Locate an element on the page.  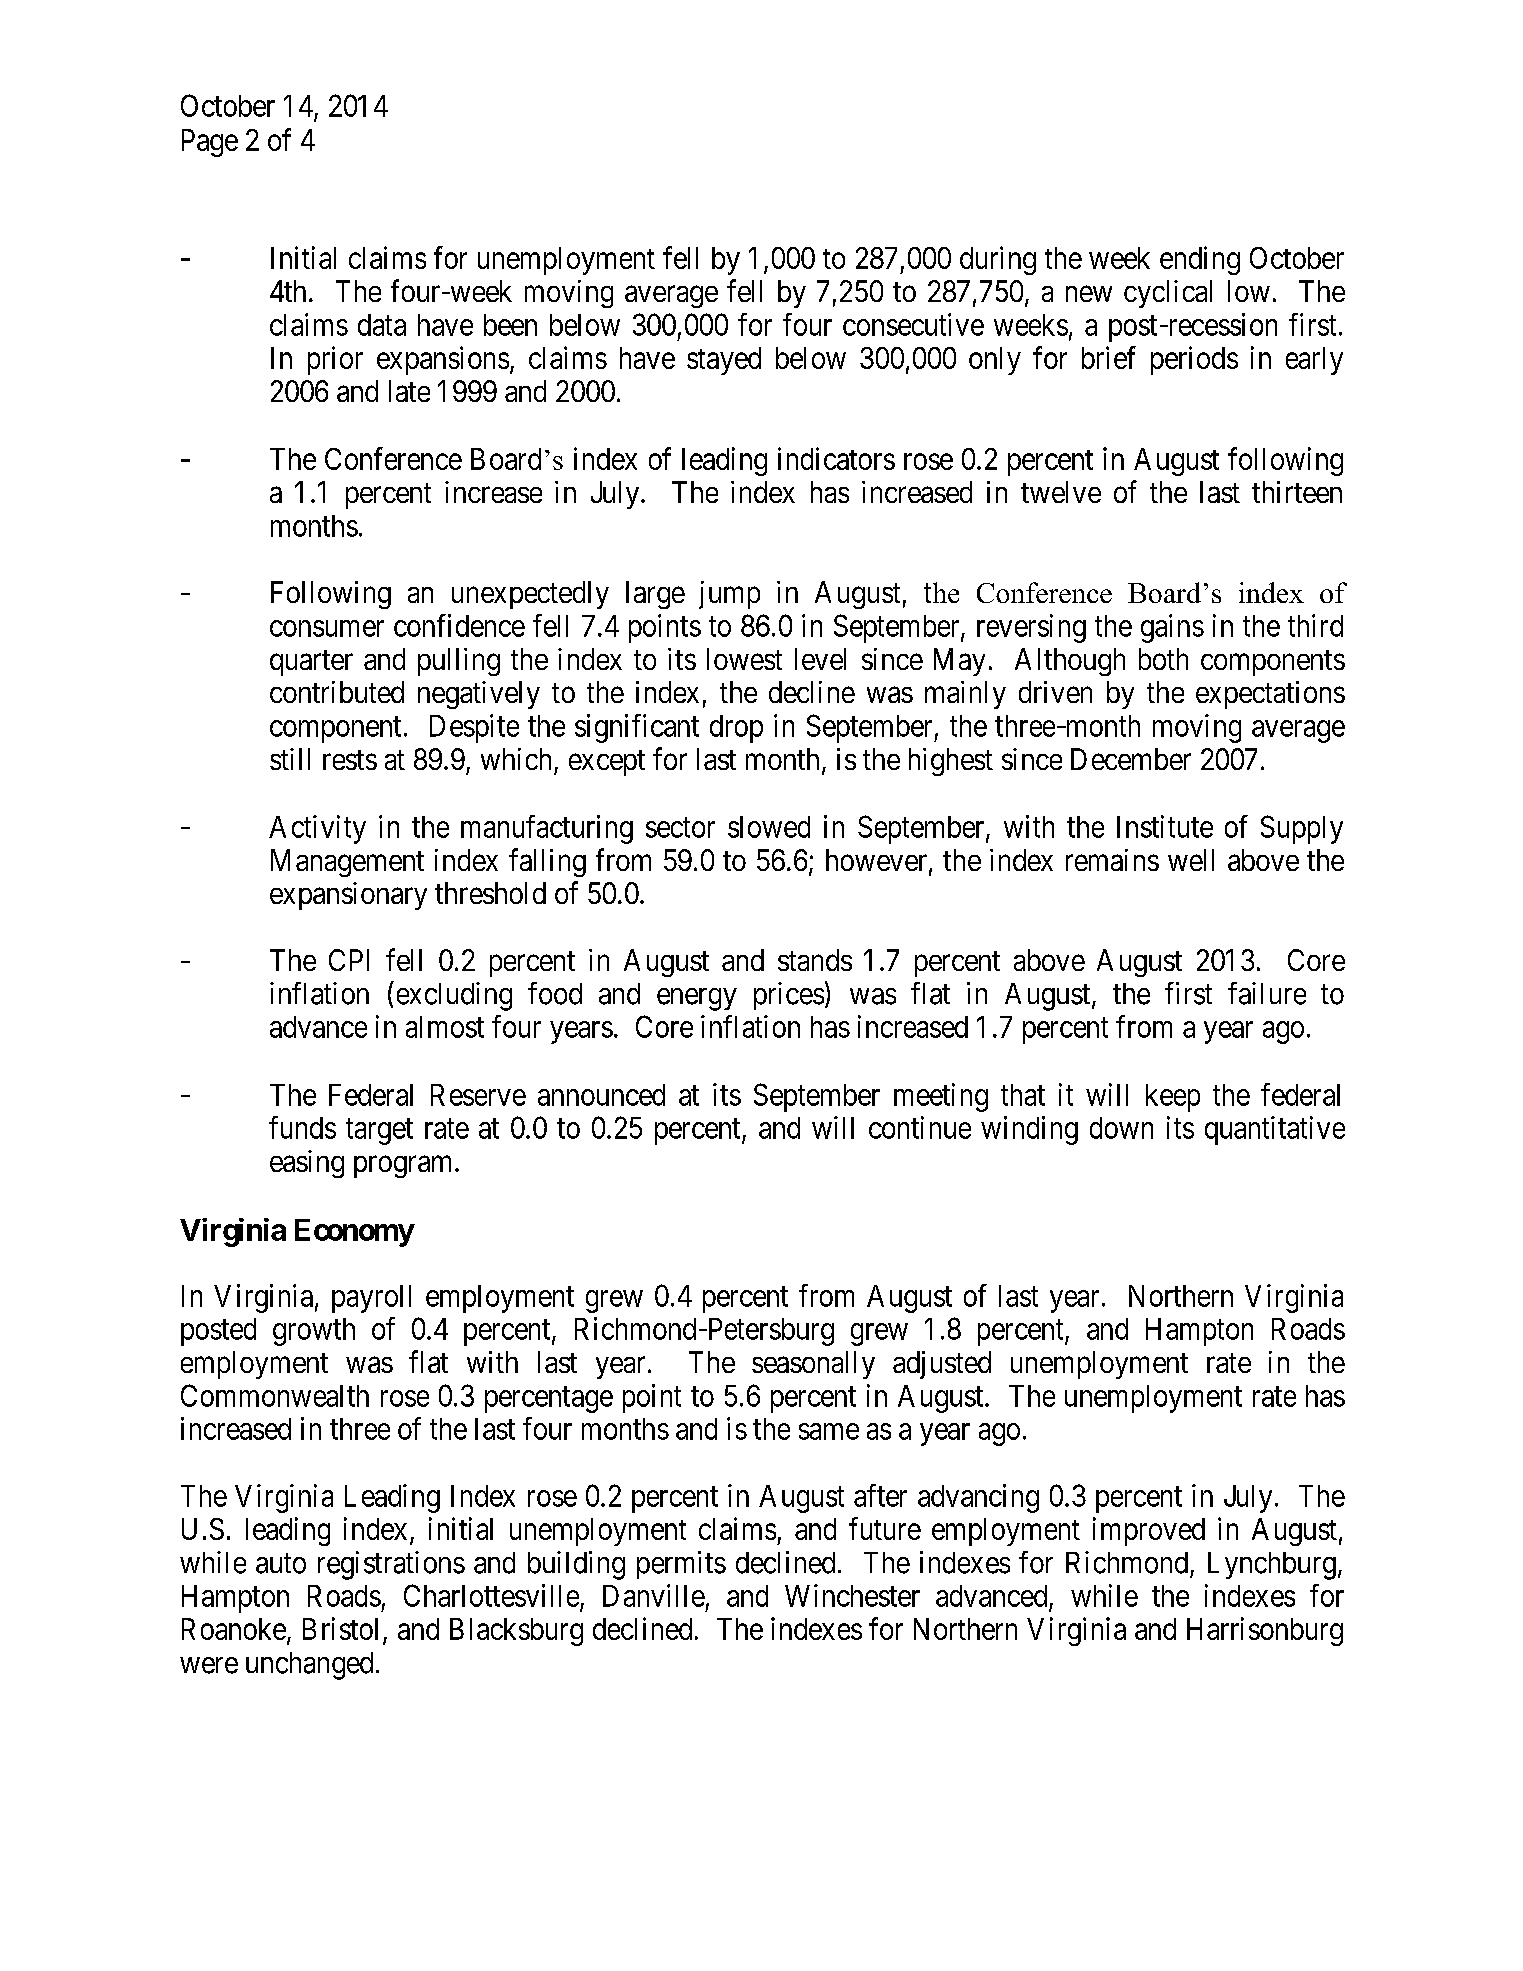
well is located at coordinates (1191, 860).
